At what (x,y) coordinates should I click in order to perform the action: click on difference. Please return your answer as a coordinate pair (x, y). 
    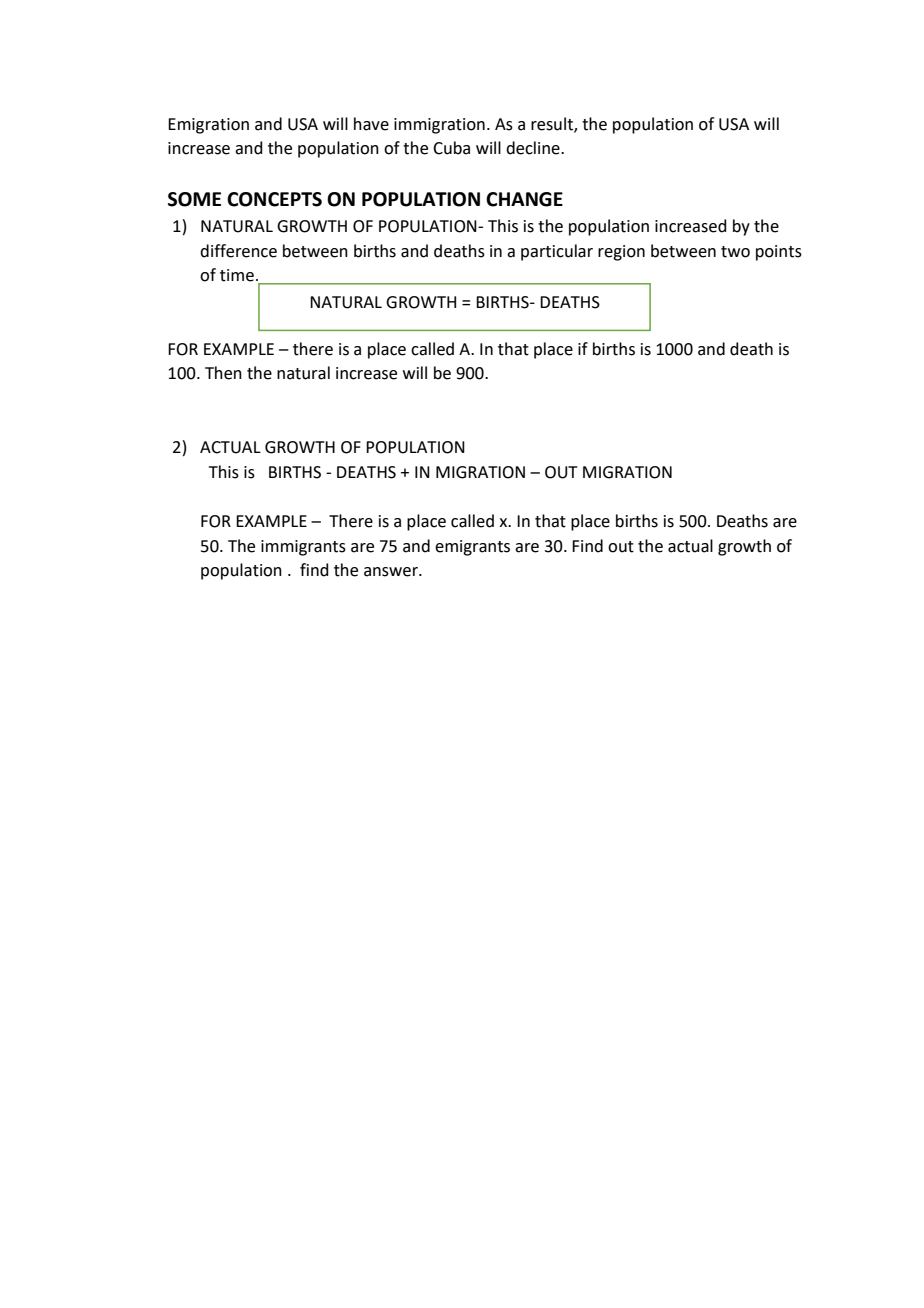
    Looking at the image, I should click on (238, 251).
